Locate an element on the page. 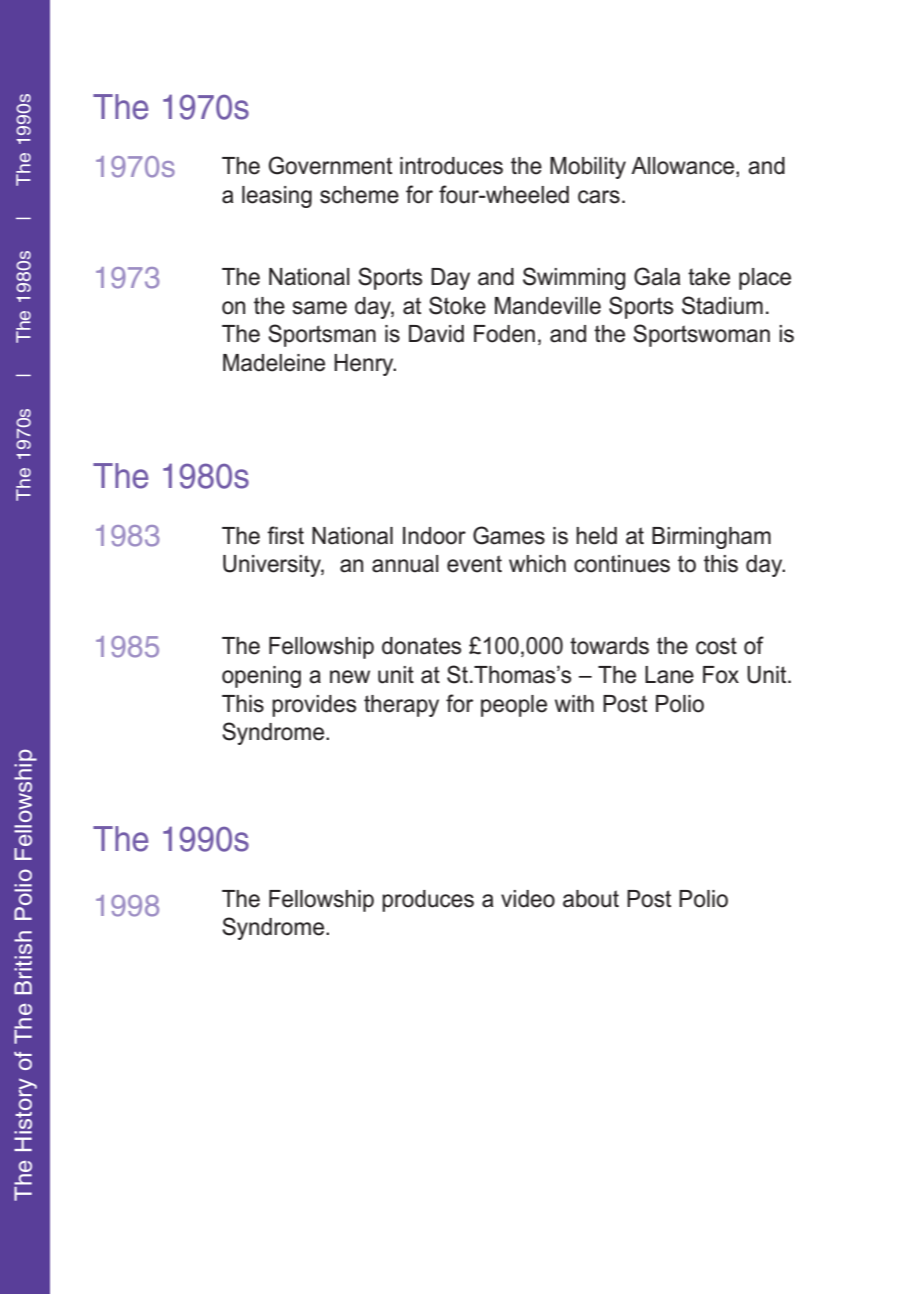  about is located at coordinates (591, 899).
